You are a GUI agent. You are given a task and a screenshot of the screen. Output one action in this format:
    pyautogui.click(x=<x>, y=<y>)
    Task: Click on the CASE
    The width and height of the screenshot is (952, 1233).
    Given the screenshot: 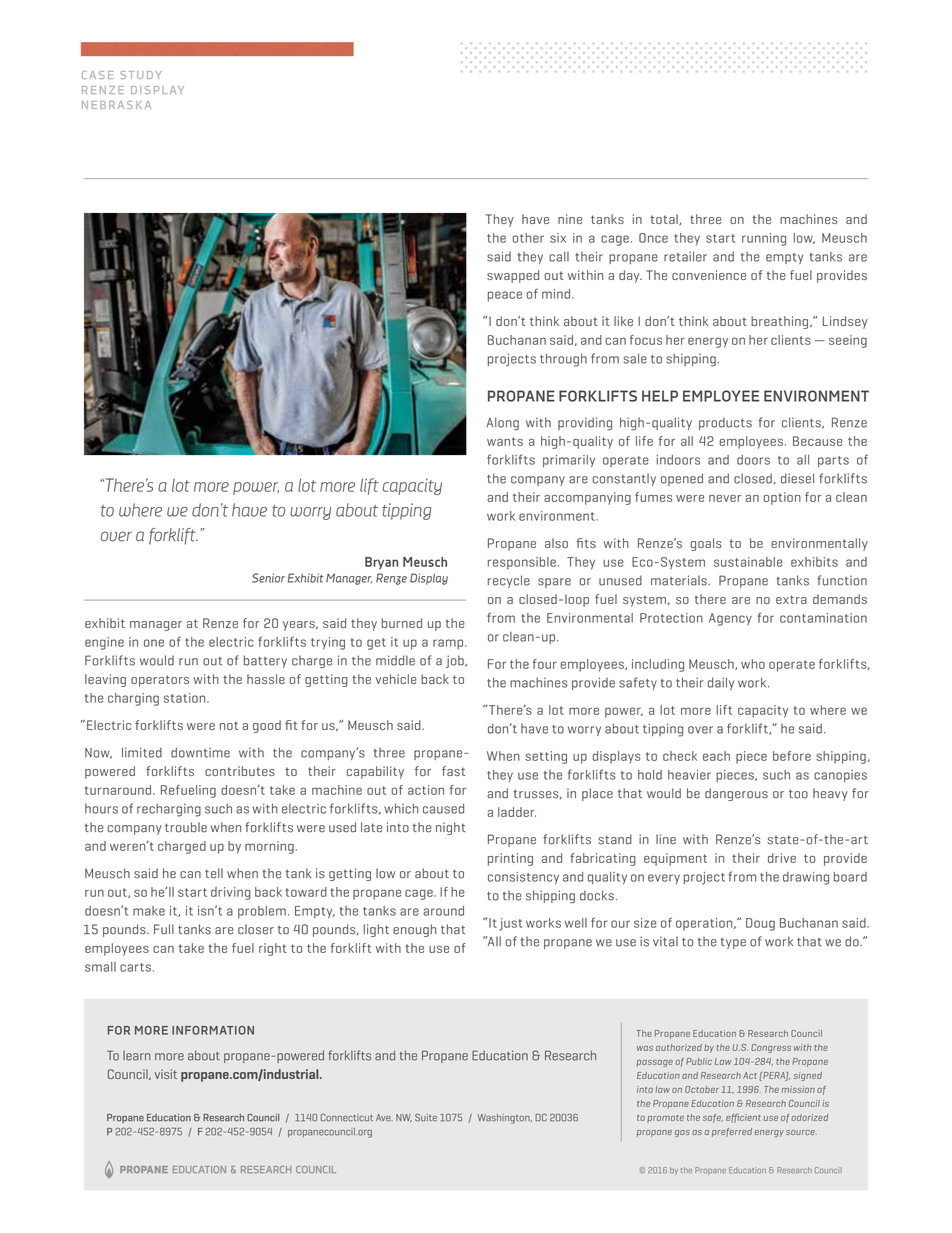 What is the action you would take?
    pyautogui.click(x=97, y=75)
